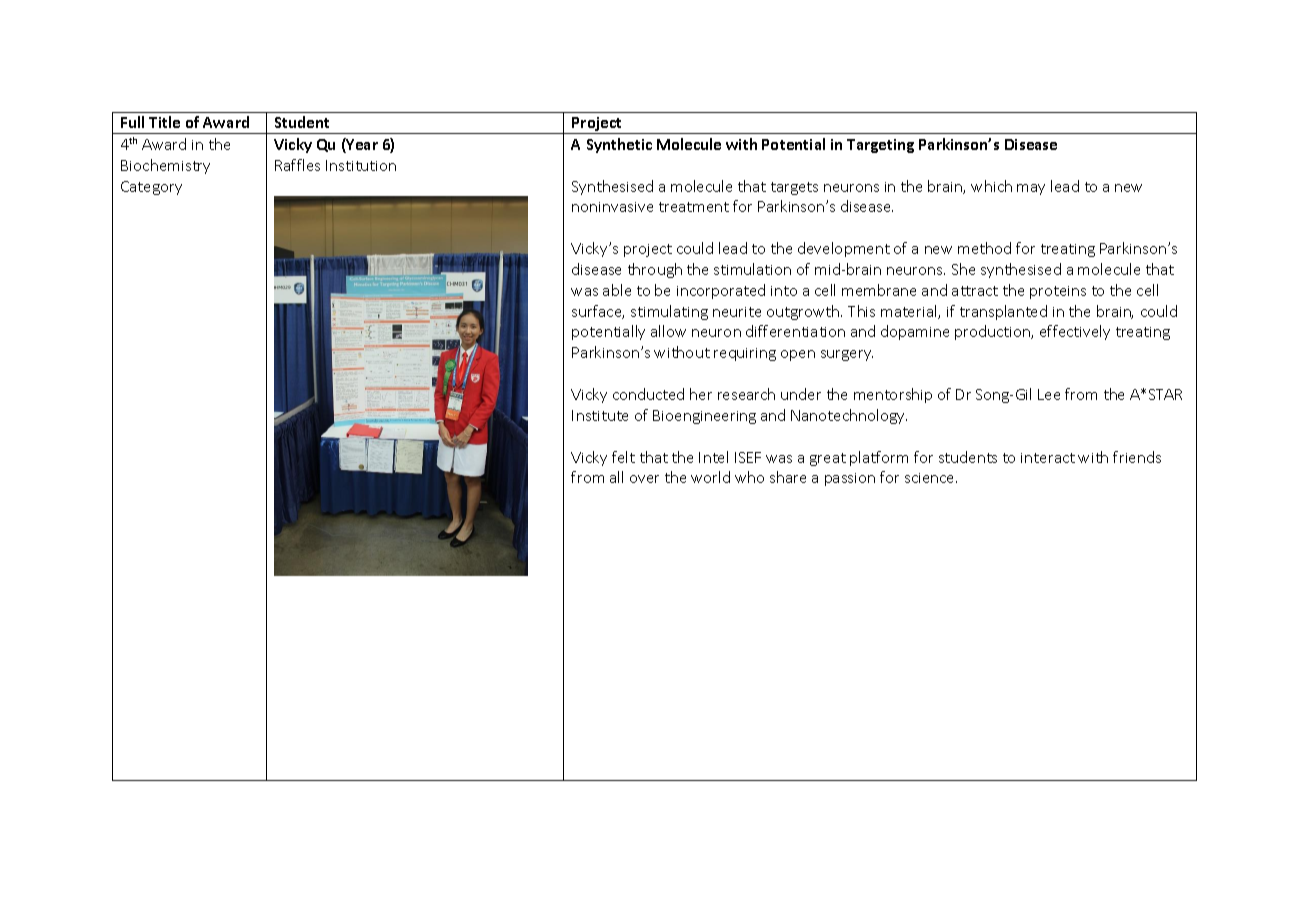 The width and height of the page is (1308, 924). What do you see at coordinates (1049, 394) in the page?
I see `Lee` at bounding box center [1049, 394].
